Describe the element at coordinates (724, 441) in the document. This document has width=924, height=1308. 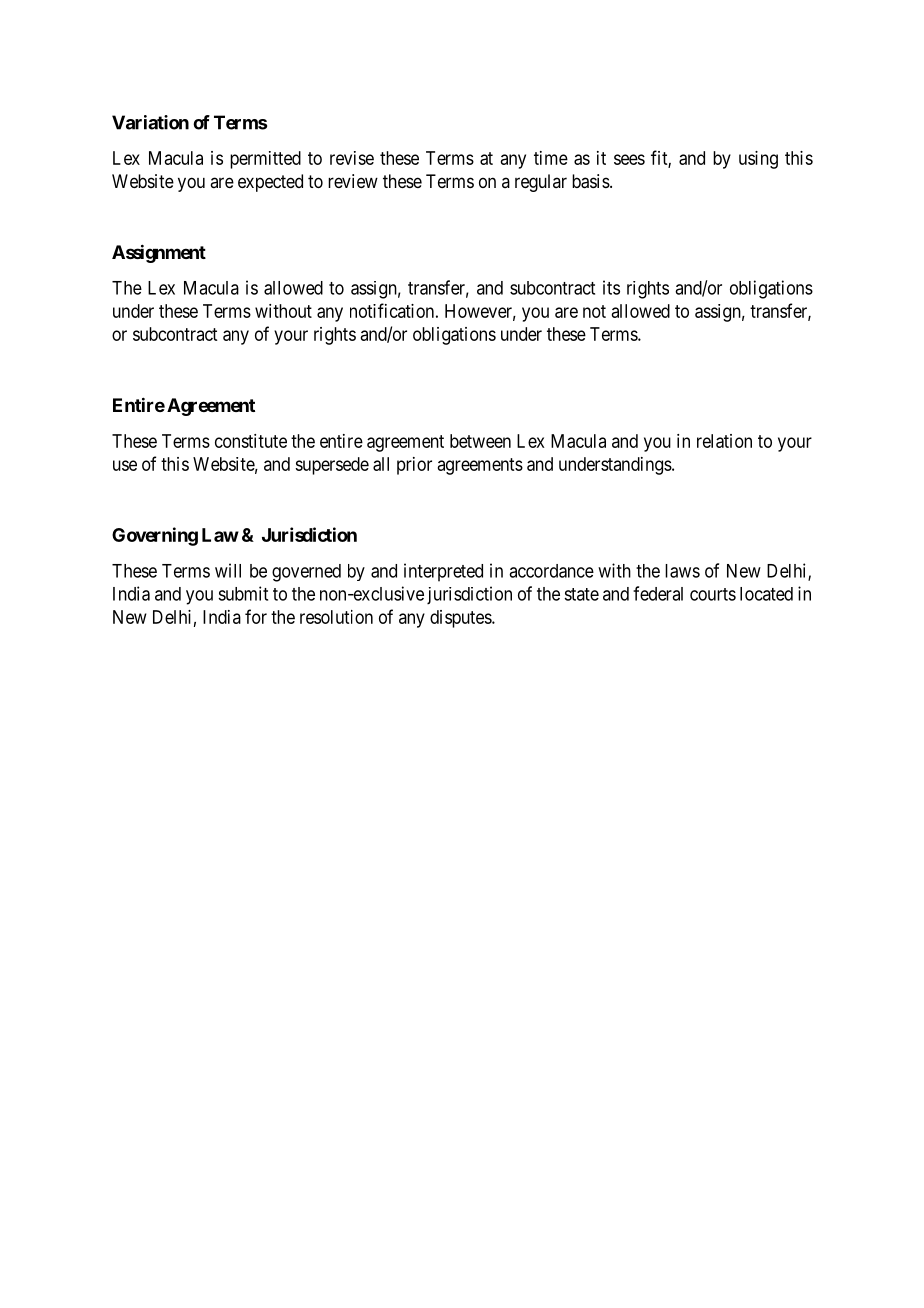
I see `relation` at that location.
